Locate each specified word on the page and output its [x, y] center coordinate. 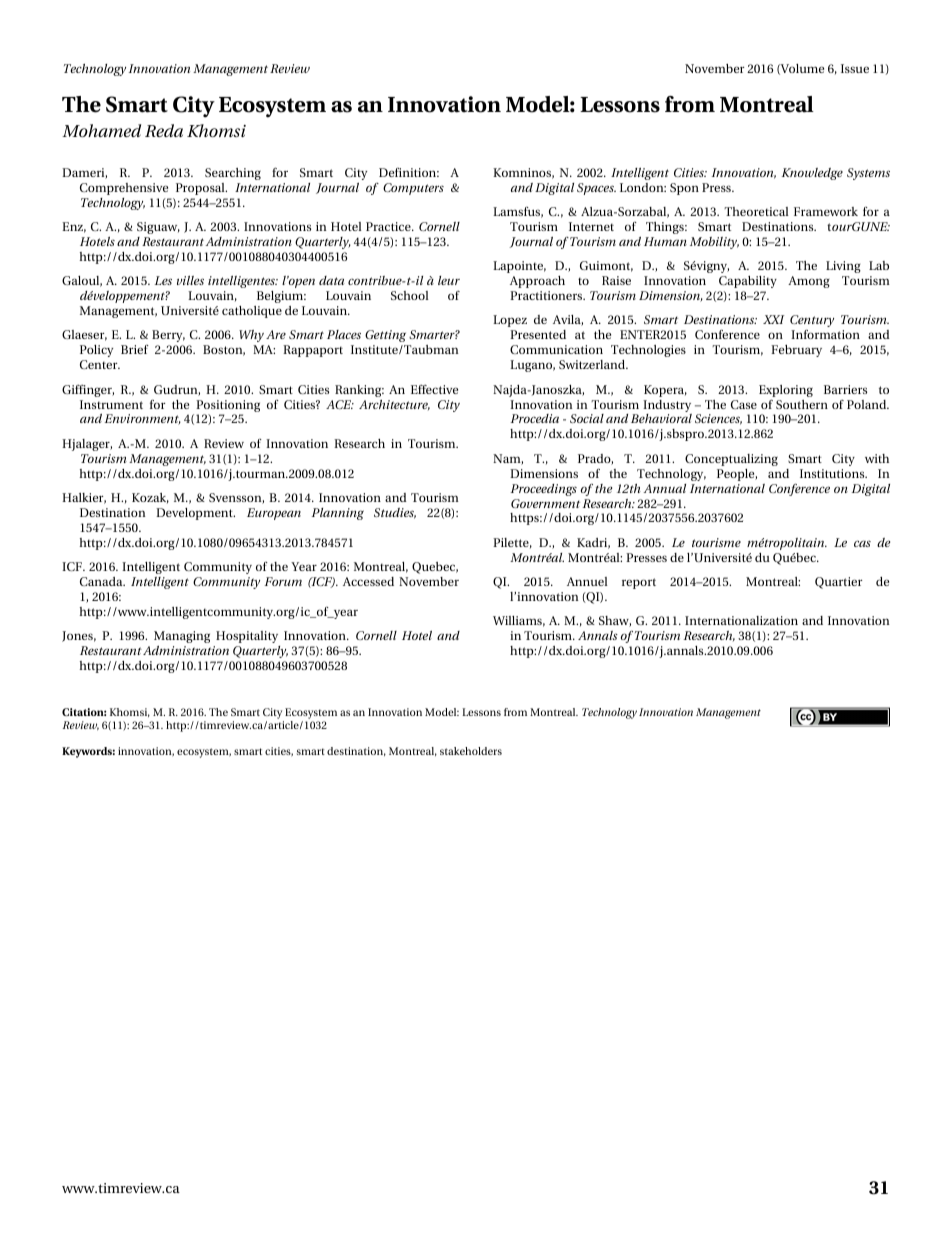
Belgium [281, 297]
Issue [855, 68]
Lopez [510, 321]
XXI [773, 319]
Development [195, 514]
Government [545, 503]
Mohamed [101, 130]
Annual [664, 488]
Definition [409, 172]
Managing [182, 637]
